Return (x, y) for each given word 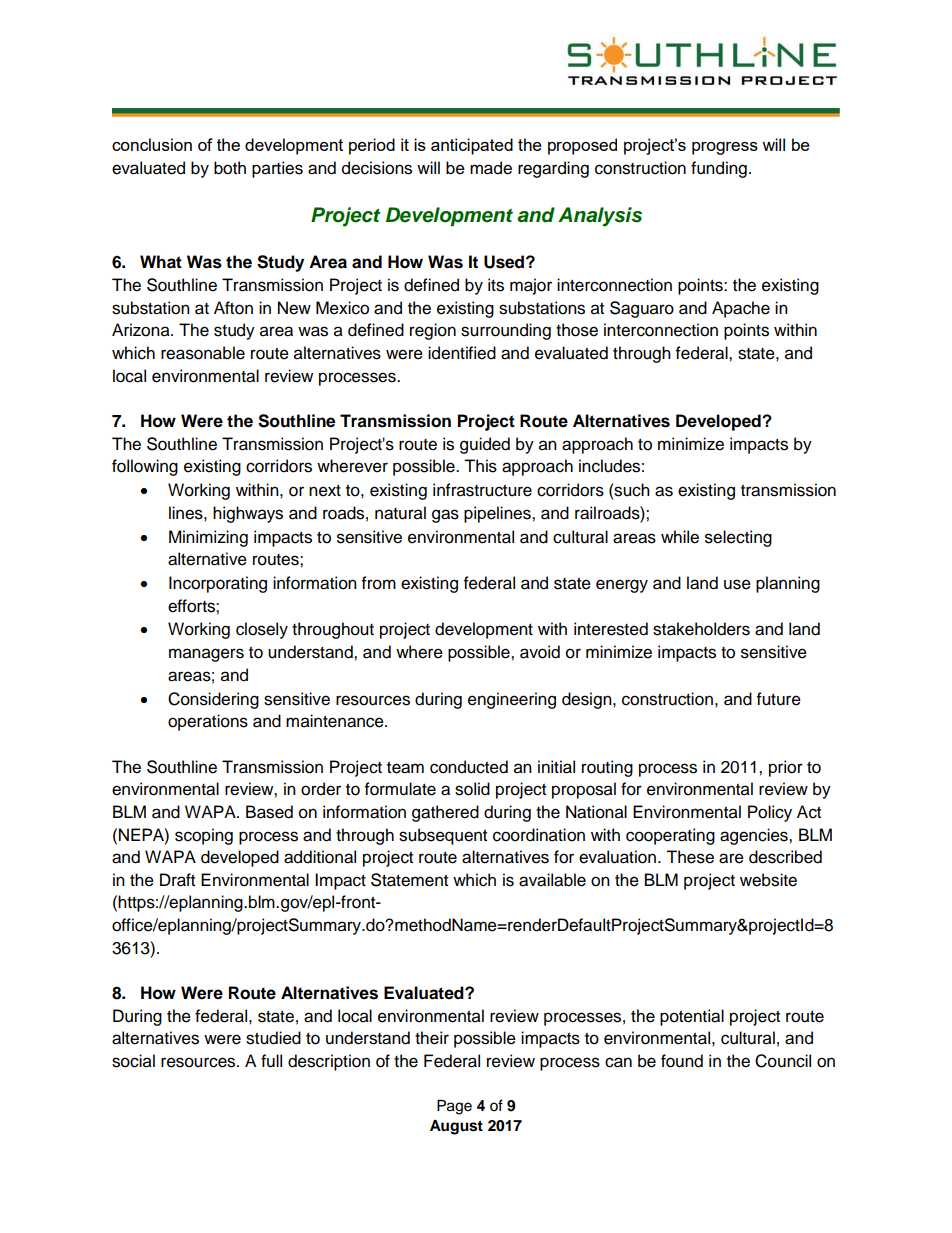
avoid (540, 652)
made (491, 168)
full (271, 1061)
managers (206, 655)
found (682, 1061)
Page (454, 1107)
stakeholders (701, 629)
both (230, 168)
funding (719, 169)
